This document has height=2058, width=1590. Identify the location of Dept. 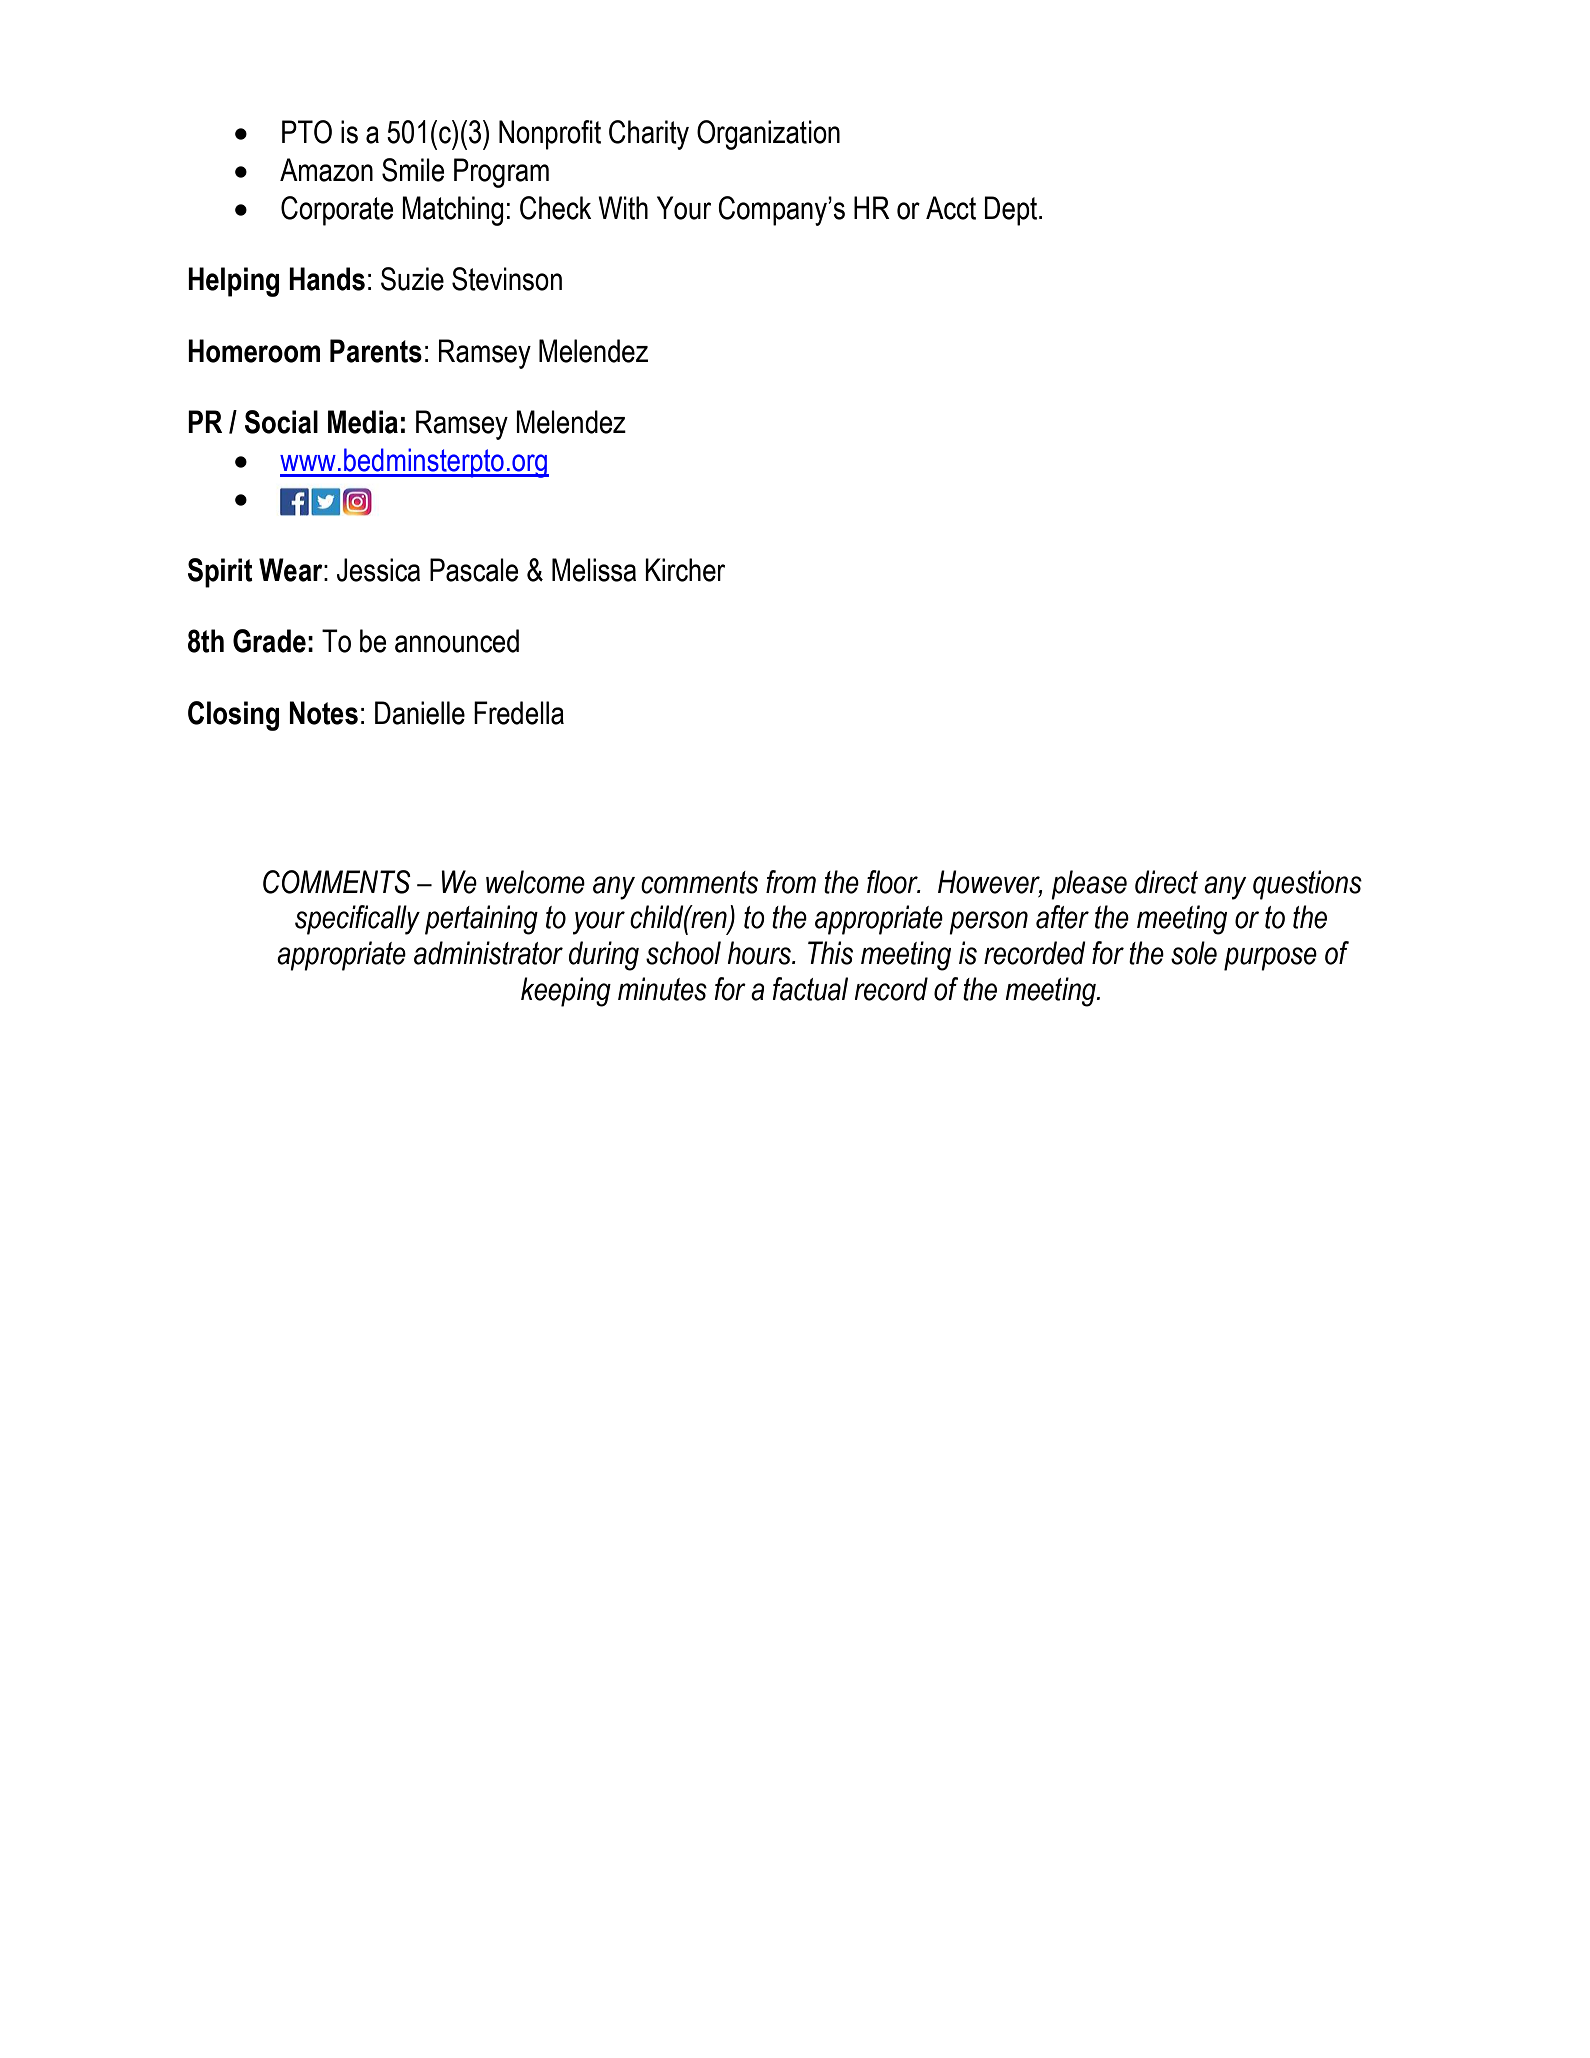
(1012, 211).
